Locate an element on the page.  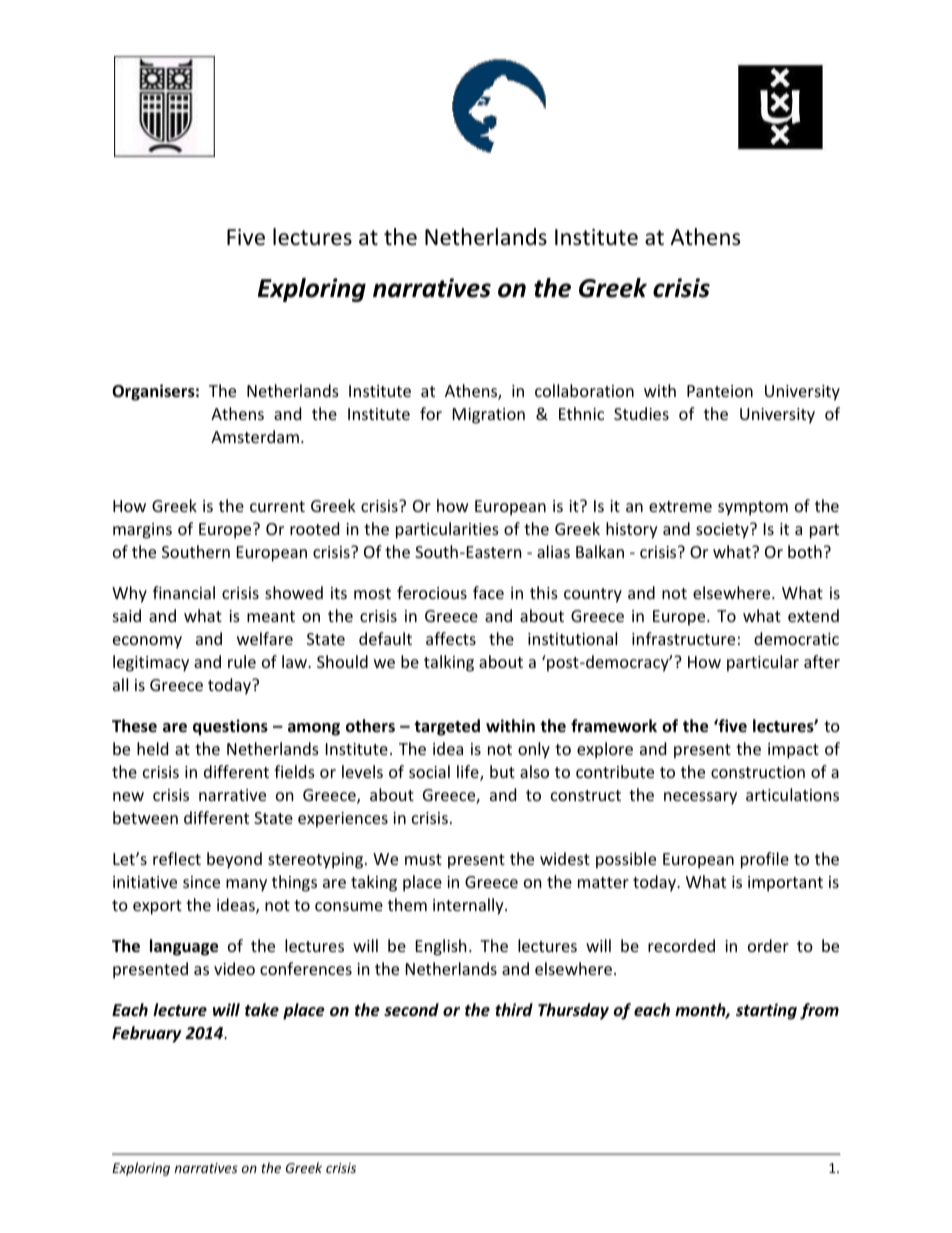
take is located at coordinates (262, 1009).
